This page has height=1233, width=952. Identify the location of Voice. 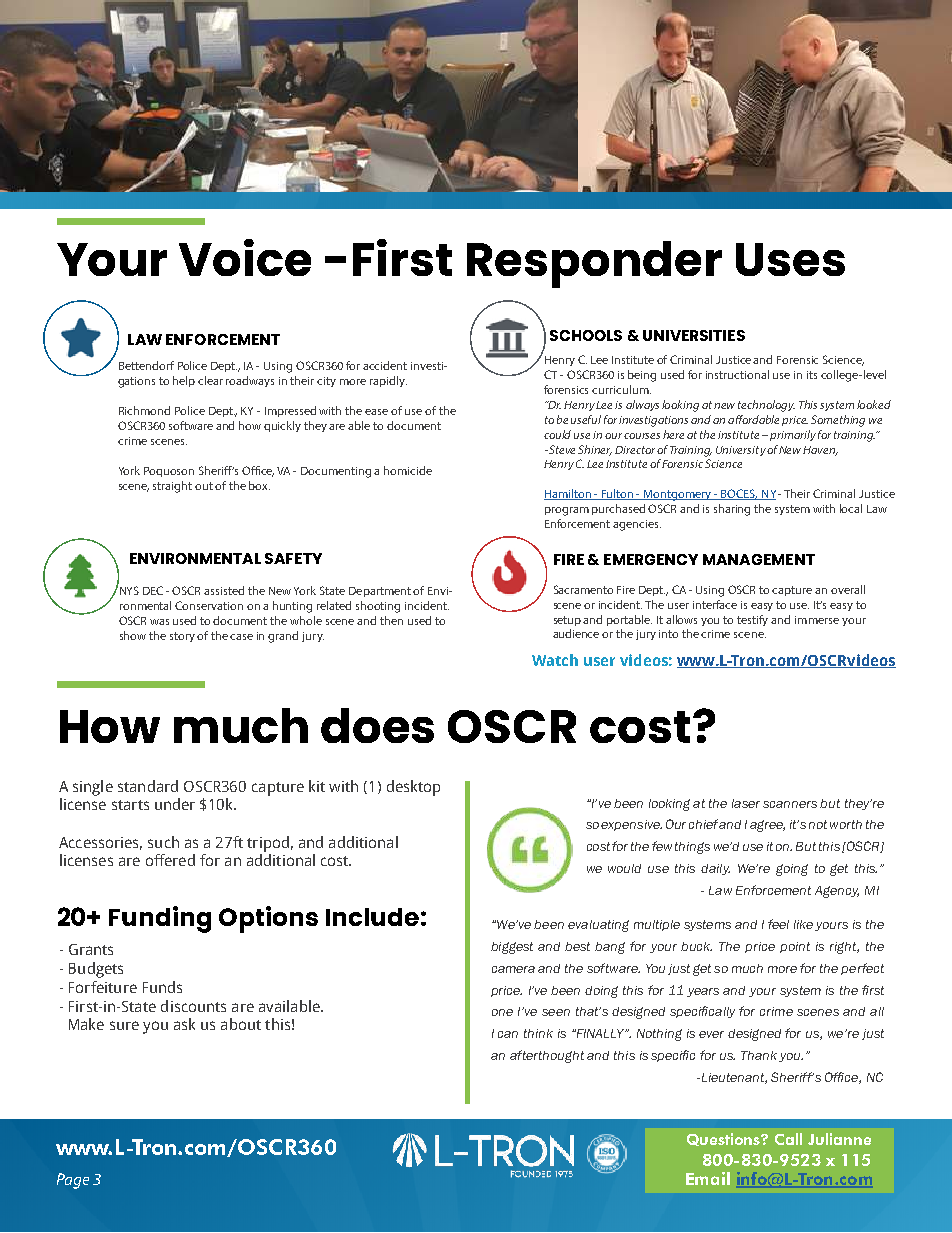
(245, 257).
